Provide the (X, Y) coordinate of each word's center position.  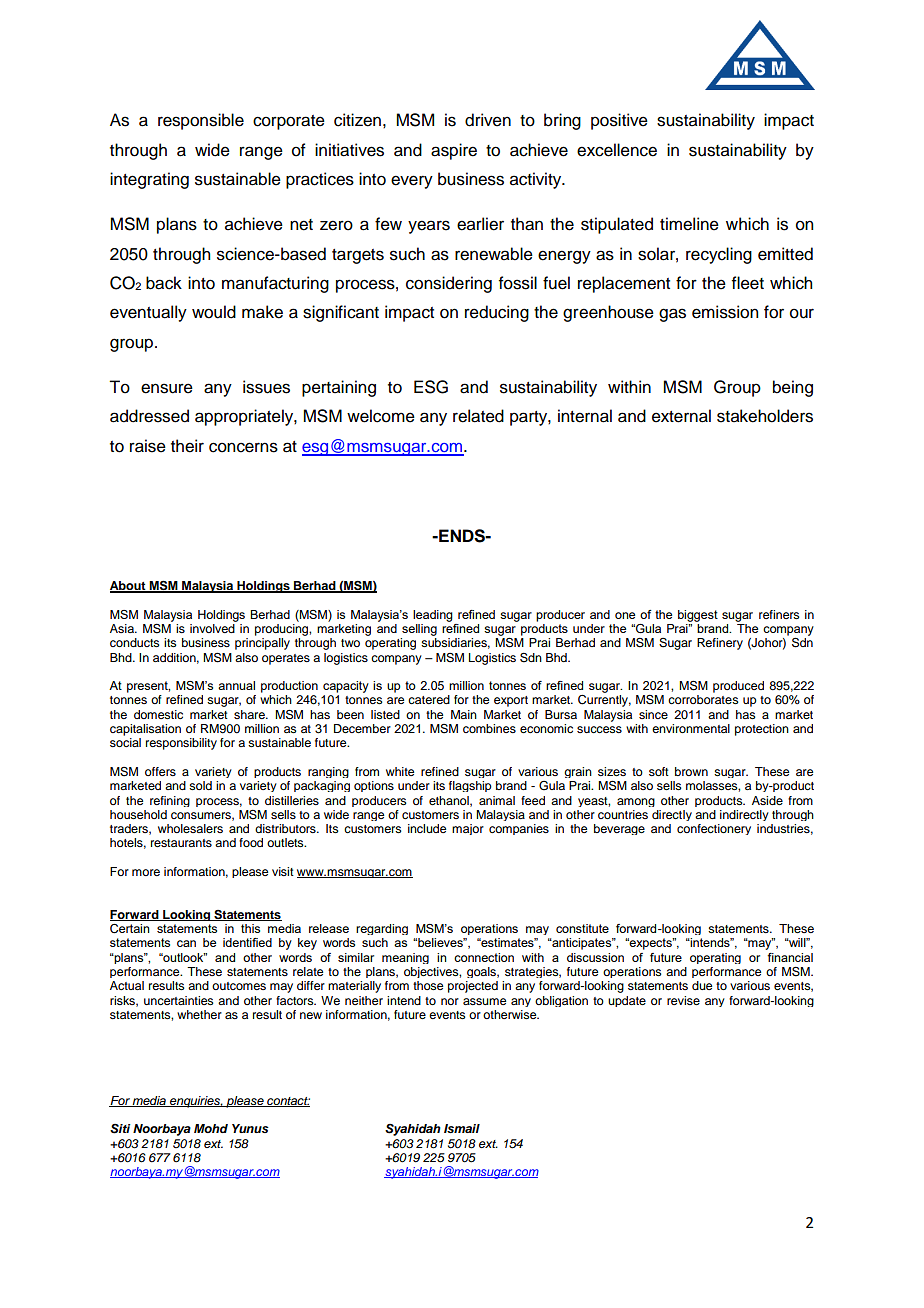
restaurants (181, 843)
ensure (167, 388)
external (681, 416)
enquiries (195, 1102)
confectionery (714, 829)
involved (212, 628)
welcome (381, 416)
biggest (698, 616)
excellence (617, 150)
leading (433, 616)
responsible (201, 121)
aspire (454, 151)
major (468, 829)
